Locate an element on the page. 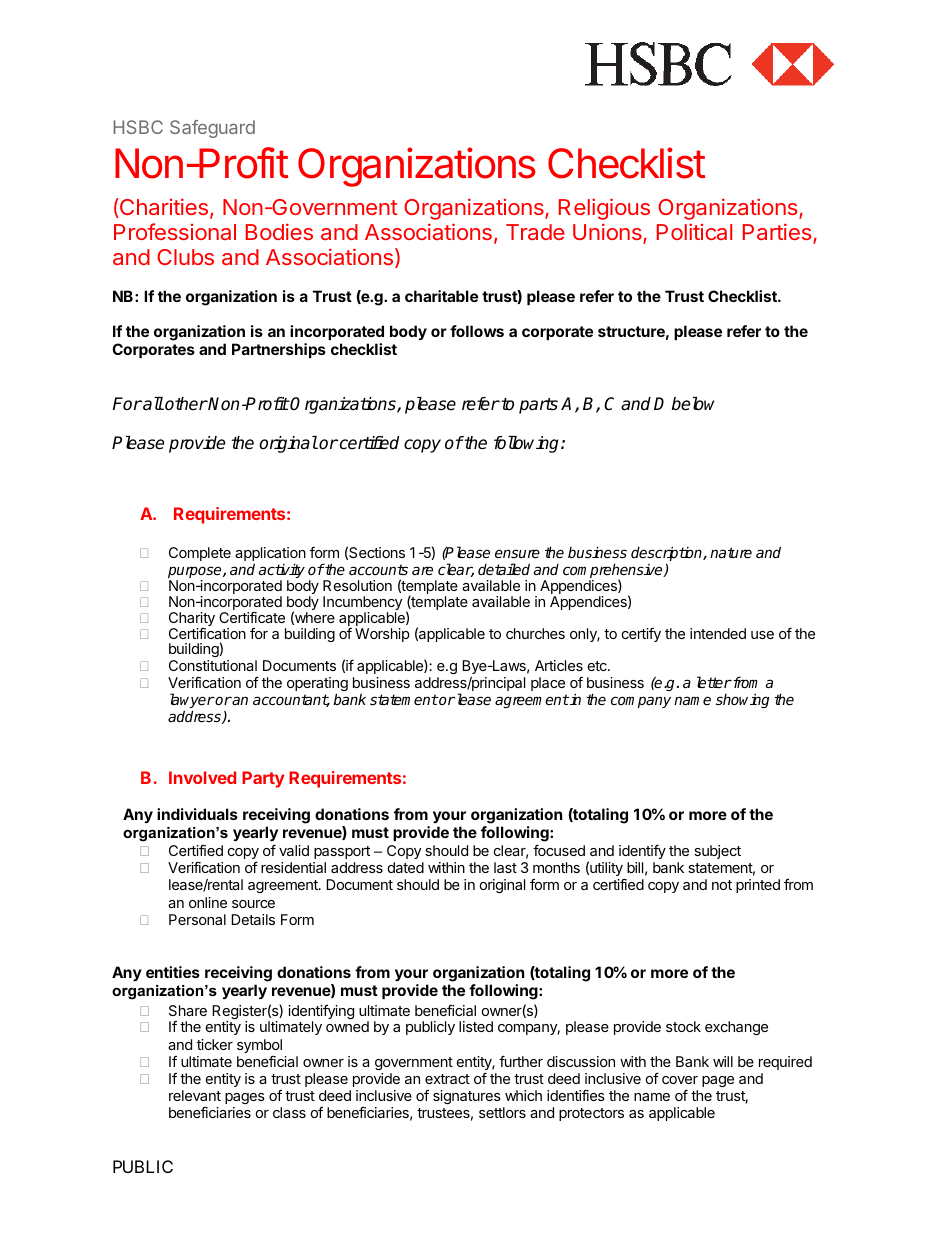 This page has width=952, height=1233. subject is located at coordinates (717, 852).
